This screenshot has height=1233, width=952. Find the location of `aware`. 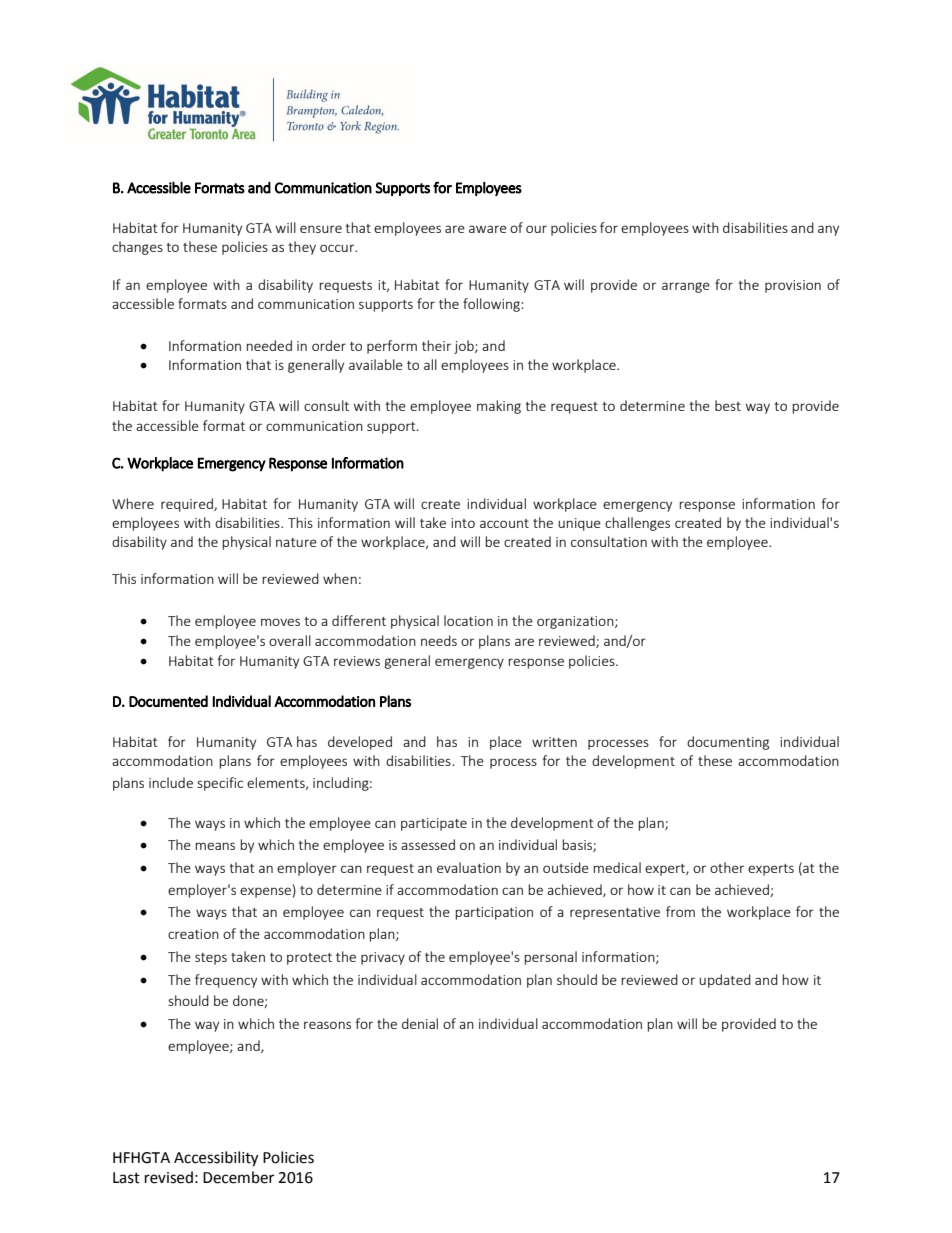

aware is located at coordinates (488, 229).
